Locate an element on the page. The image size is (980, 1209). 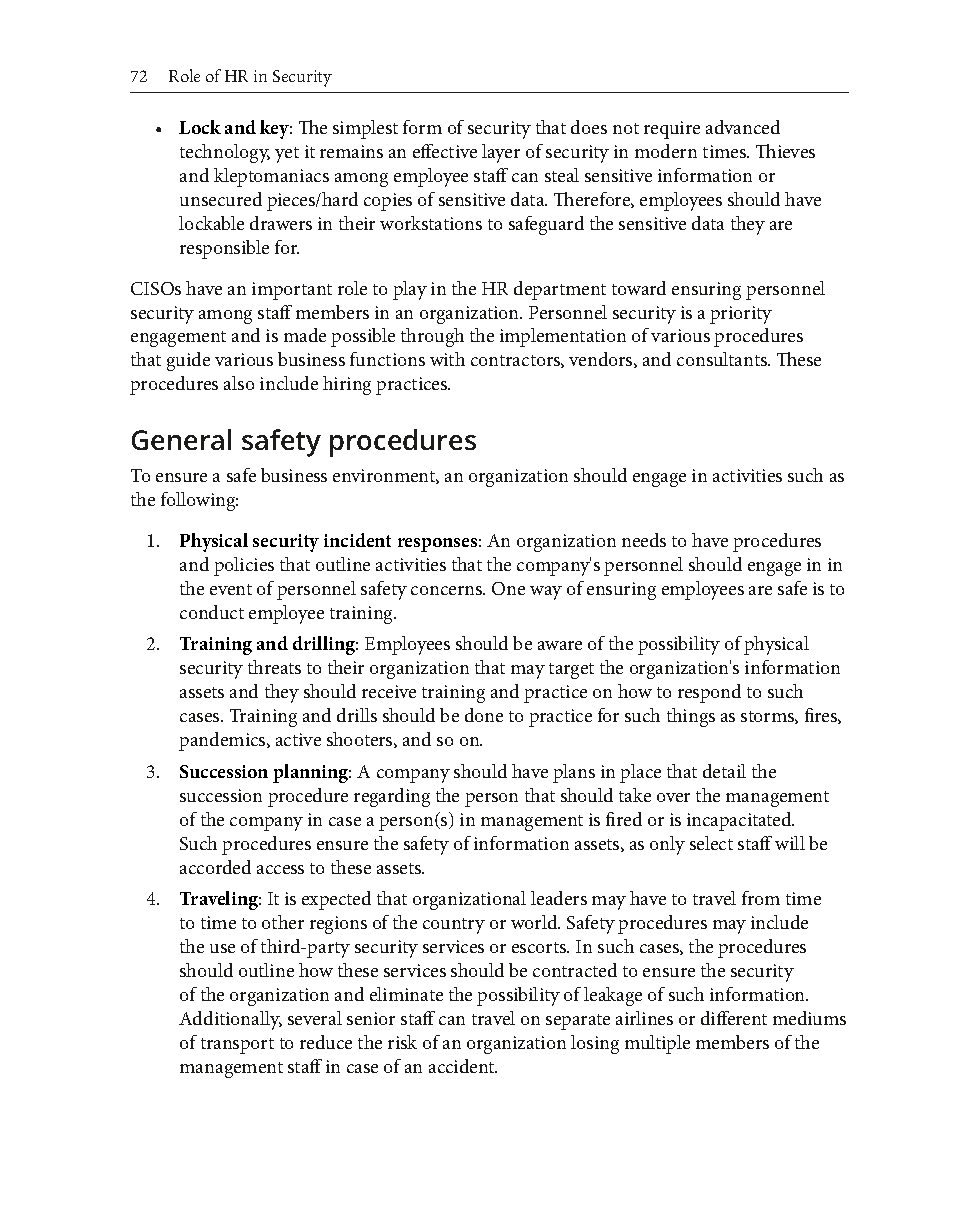
layer is located at coordinates (501, 153).
